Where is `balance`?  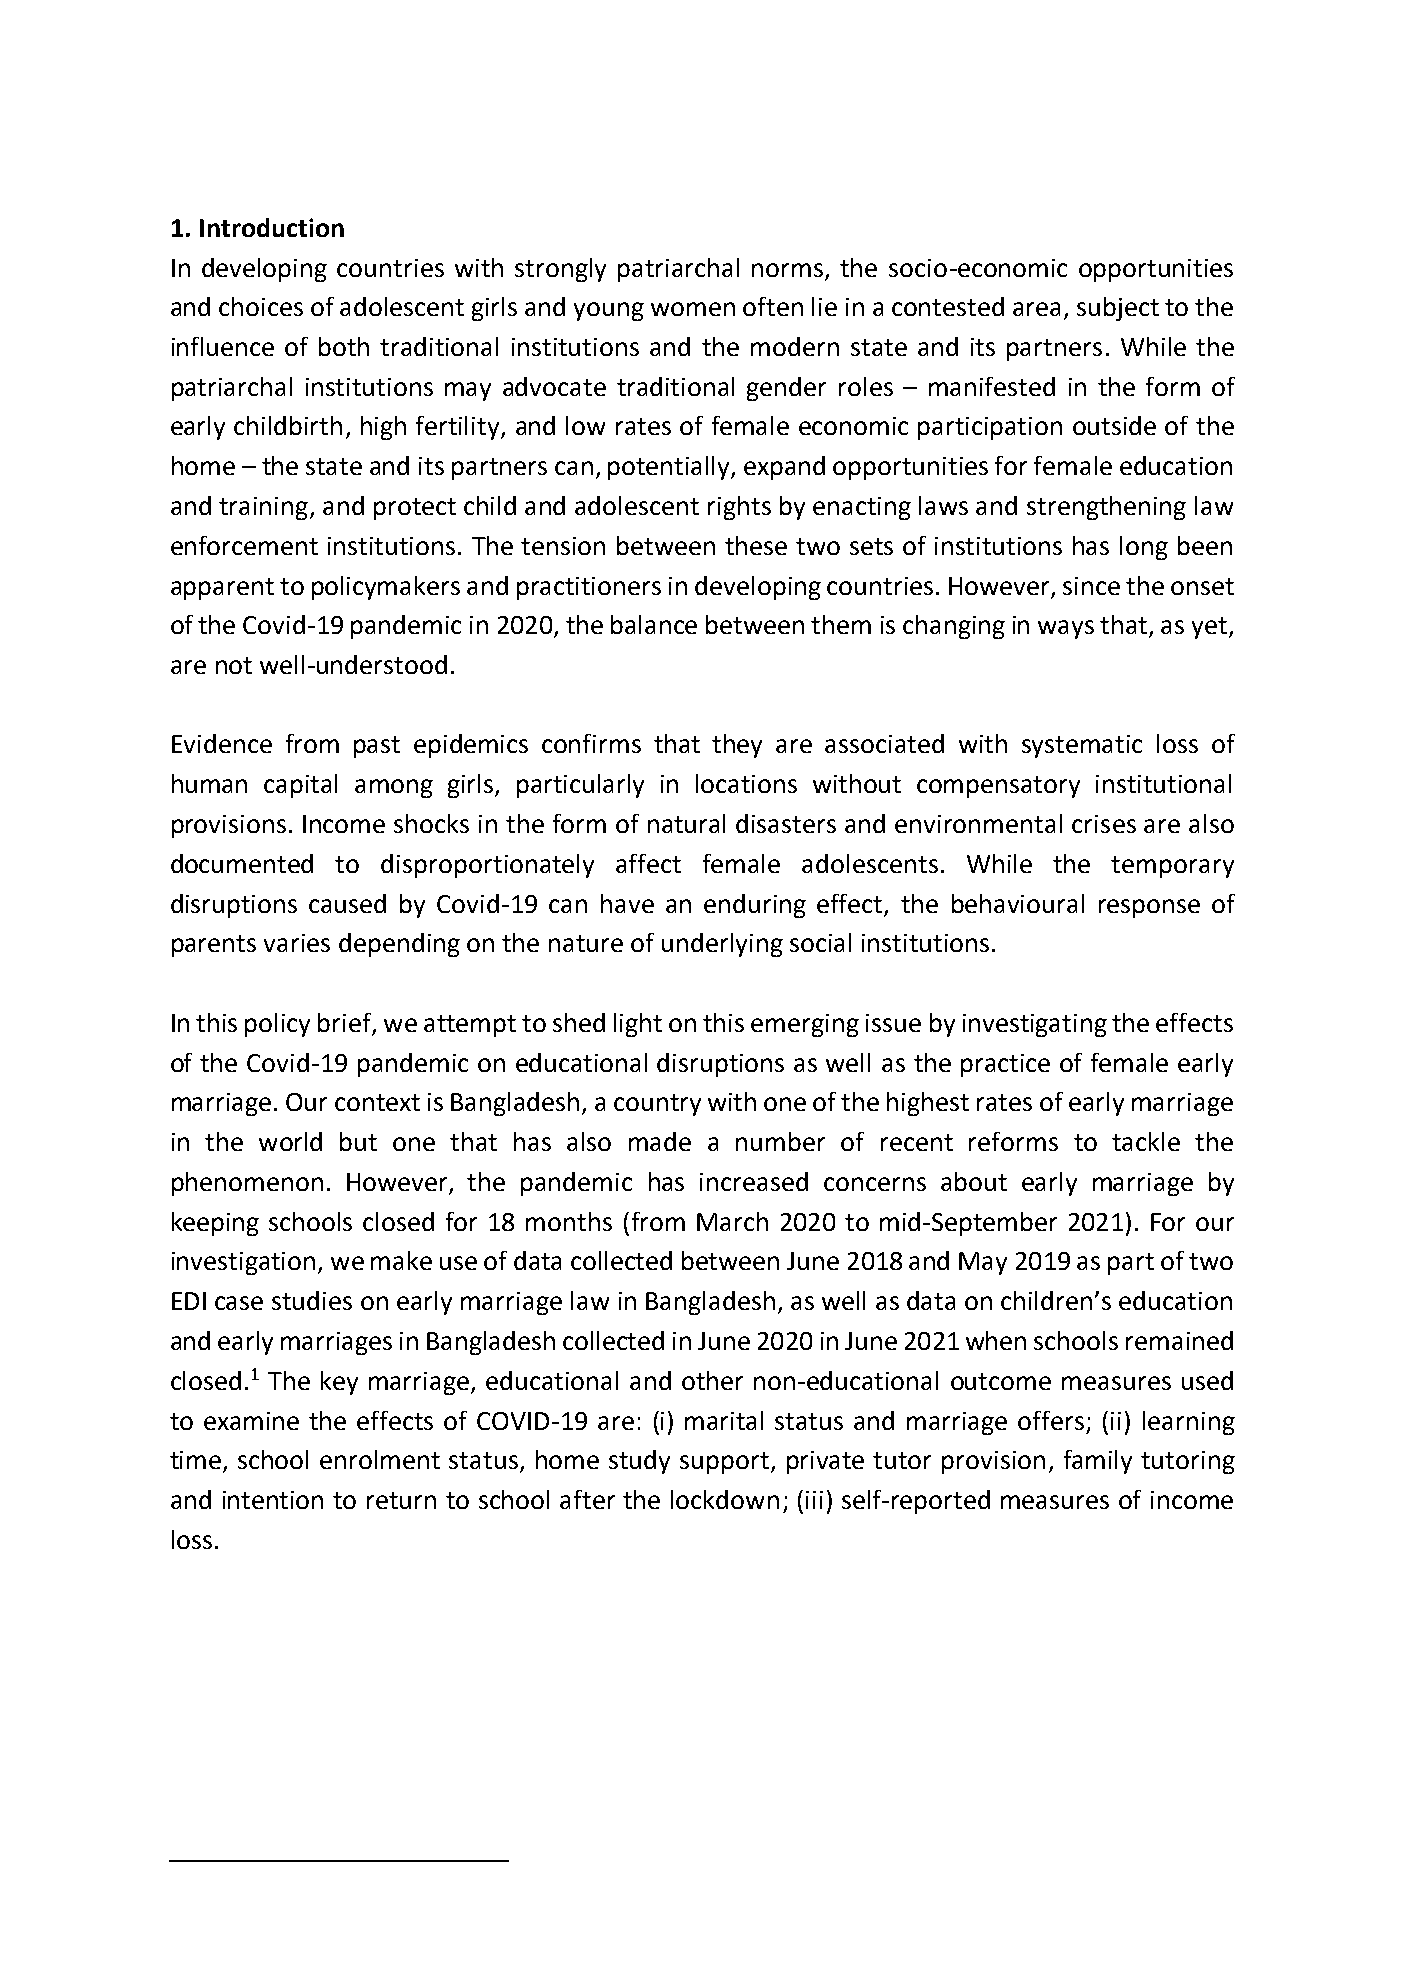 balance is located at coordinates (654, 624).
